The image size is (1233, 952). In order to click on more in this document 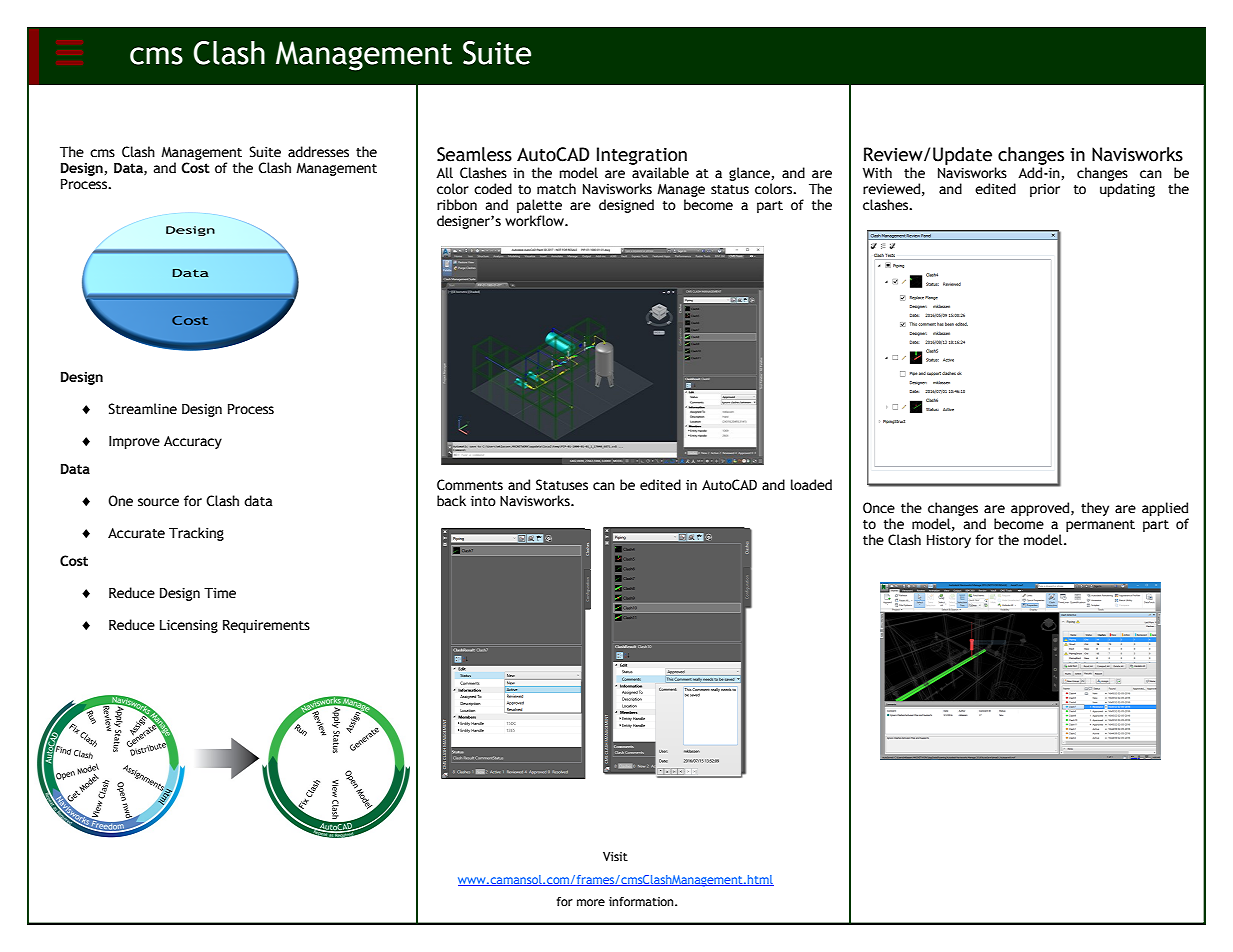, I will do `click(591, 903)`.
